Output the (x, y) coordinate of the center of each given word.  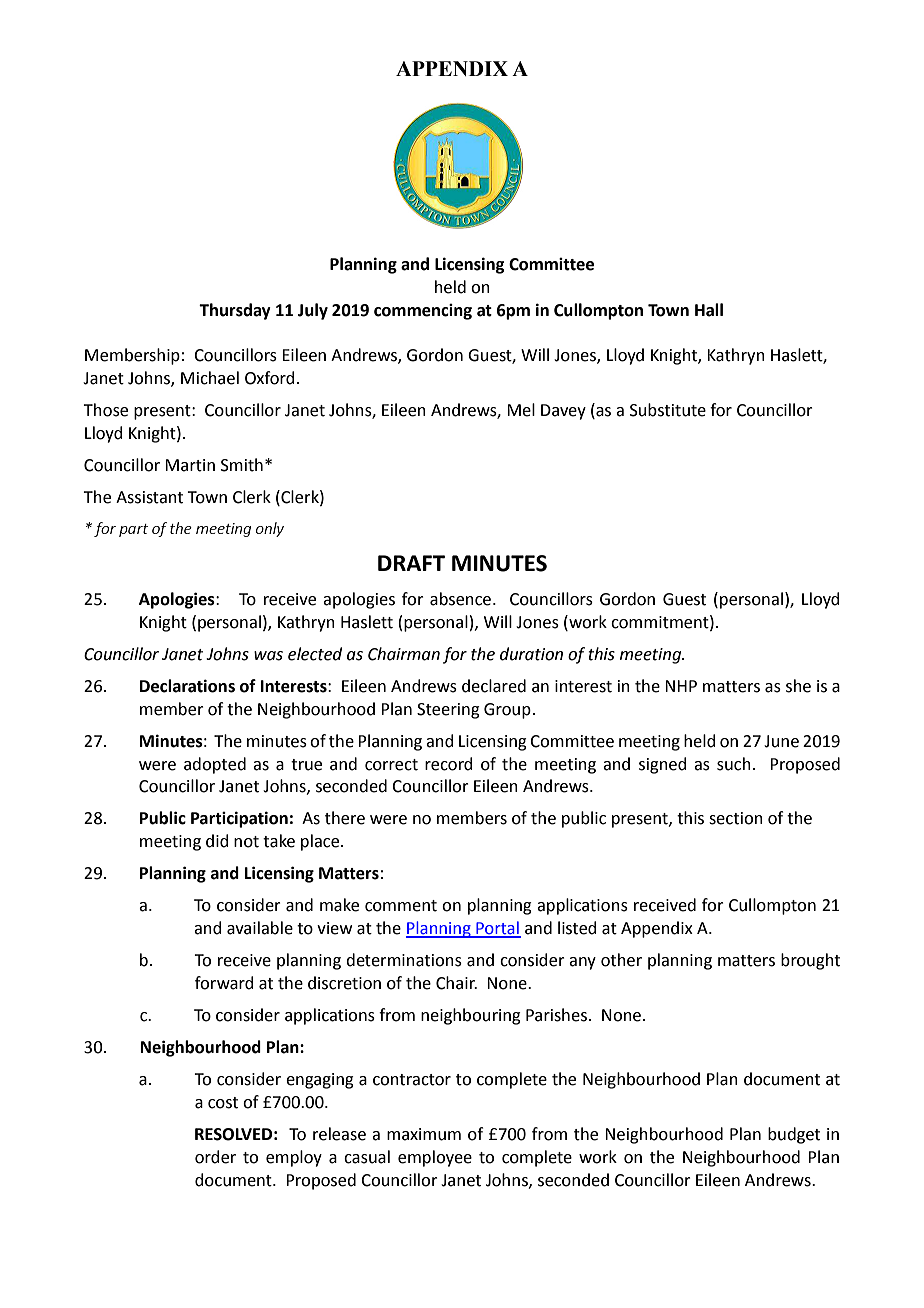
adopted (215, 765)
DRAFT (411, 563)
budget (794, 1135)
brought (810, 961)
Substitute (668, 410)
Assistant (149, 497)
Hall (709, 310)
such (734, 764)
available (260, 928)
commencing (423, 312)
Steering (448, 711)
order (215, 1157)
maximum (424, 1134)
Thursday (235, 311)
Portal (497, 929)
